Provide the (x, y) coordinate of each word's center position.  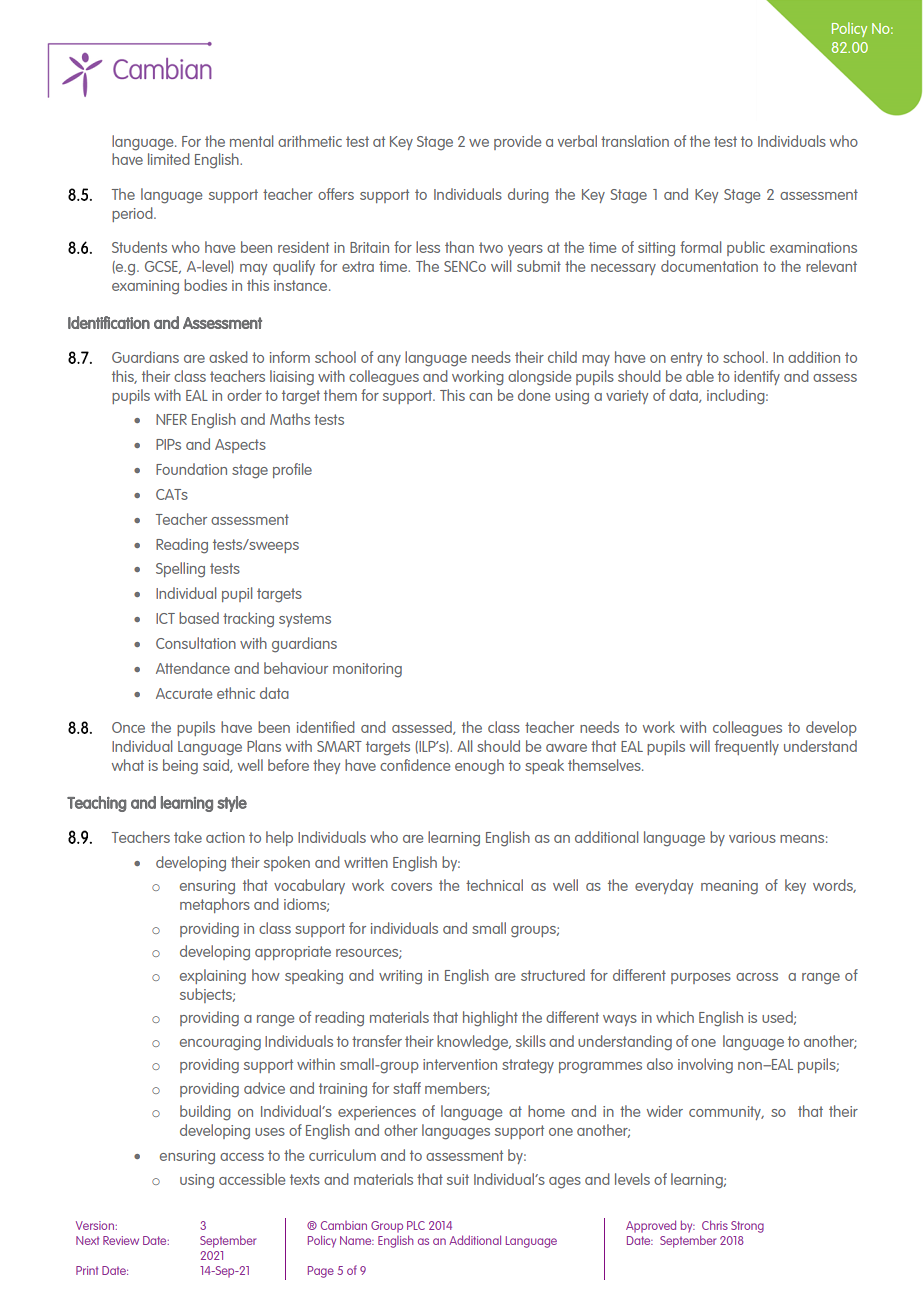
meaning (729, 887)
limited (169, 159)
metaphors (215, 905)
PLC (416, 1225)
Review (121, 1240)
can (480, 397)
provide (517, 142)
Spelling (180, 570)
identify (757, 377)
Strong (747, 1227)
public (746, 248)
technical (494, 885)
